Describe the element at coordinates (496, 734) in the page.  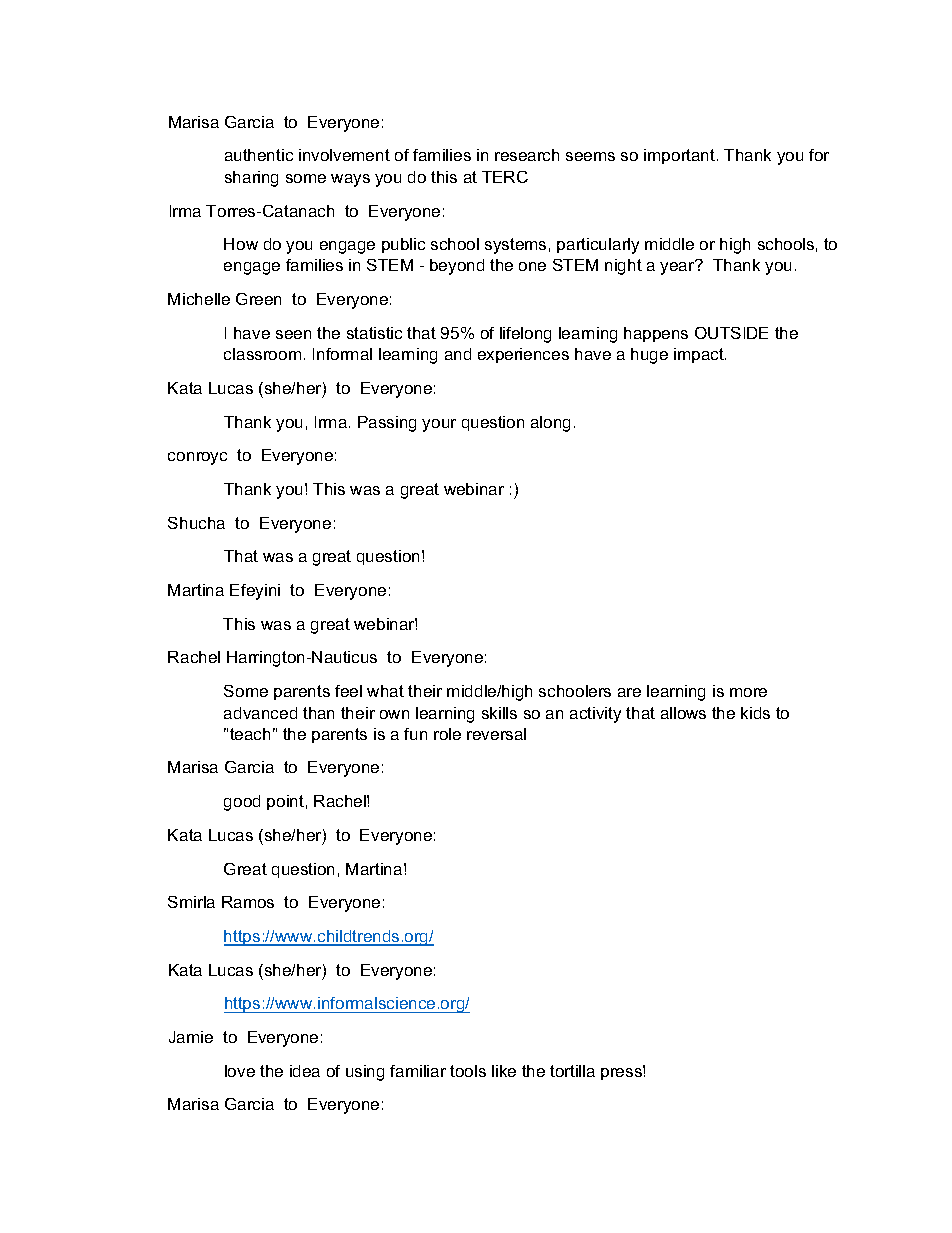
I see `reversal` at that location.
